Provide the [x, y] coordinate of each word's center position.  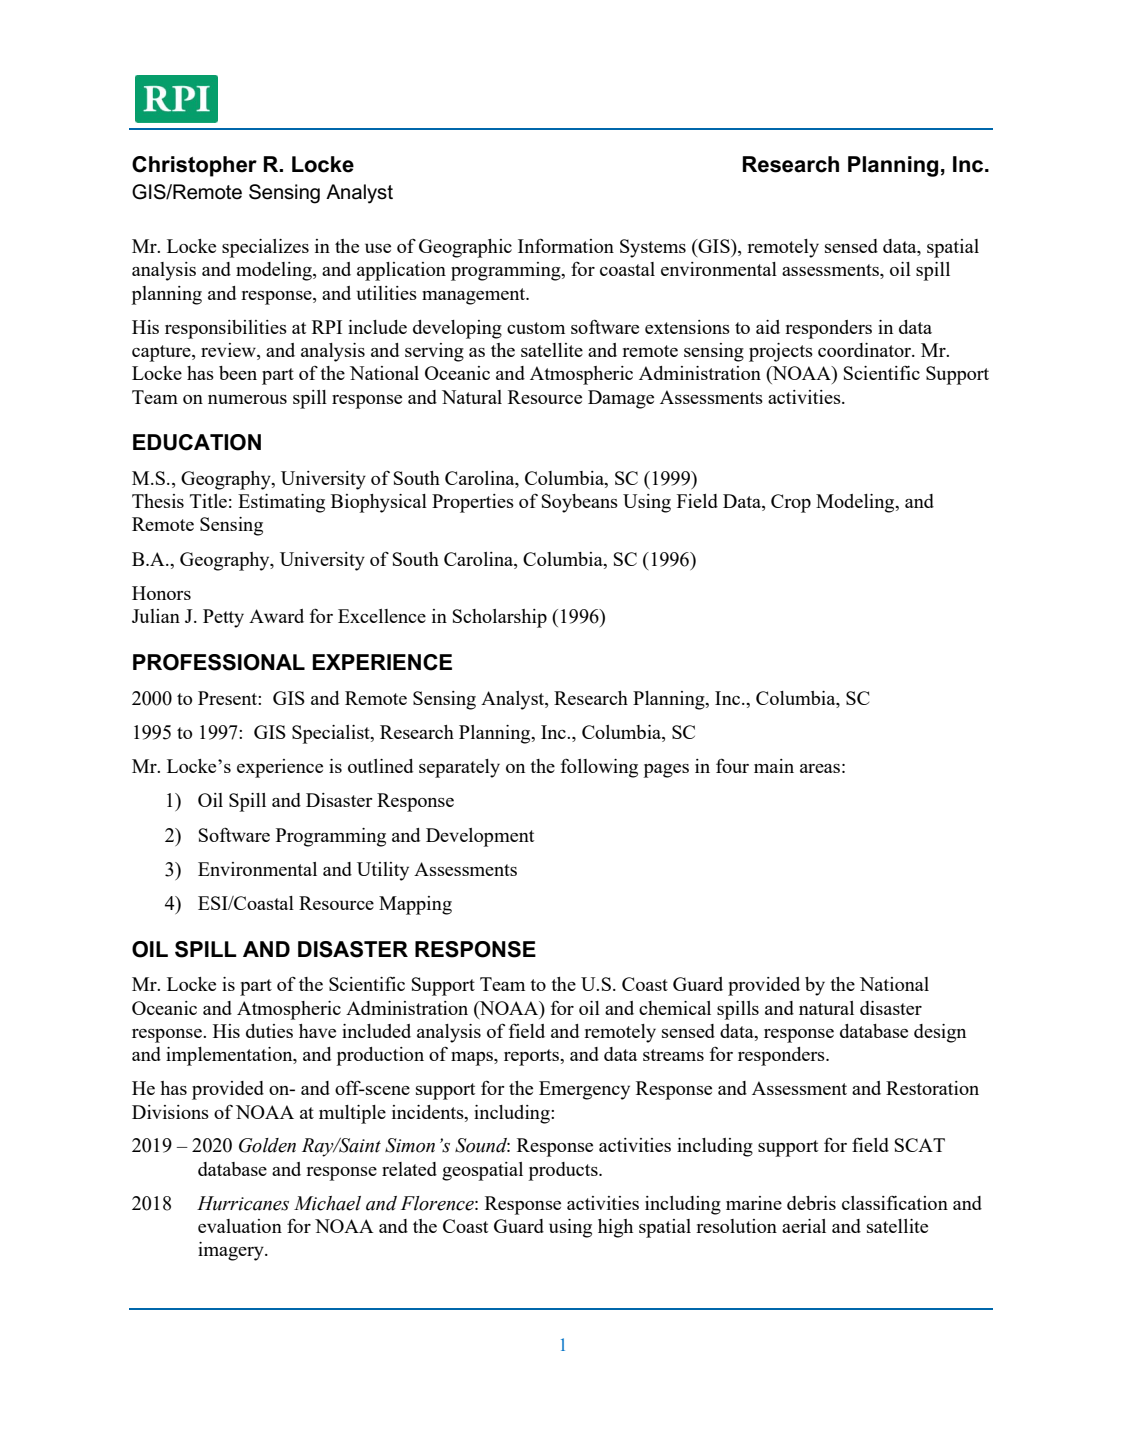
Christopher [194, 166]
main [774, 766]
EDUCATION [197, 442]
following [599, 768]
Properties [473, 503]
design [940, 1033]
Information [566, 245]
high [615, 1228]
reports [532, 1057]
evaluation [240, 1226]
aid [768, 327]
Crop [791, 503]
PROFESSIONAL [219, 662]
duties [269, 1031]
